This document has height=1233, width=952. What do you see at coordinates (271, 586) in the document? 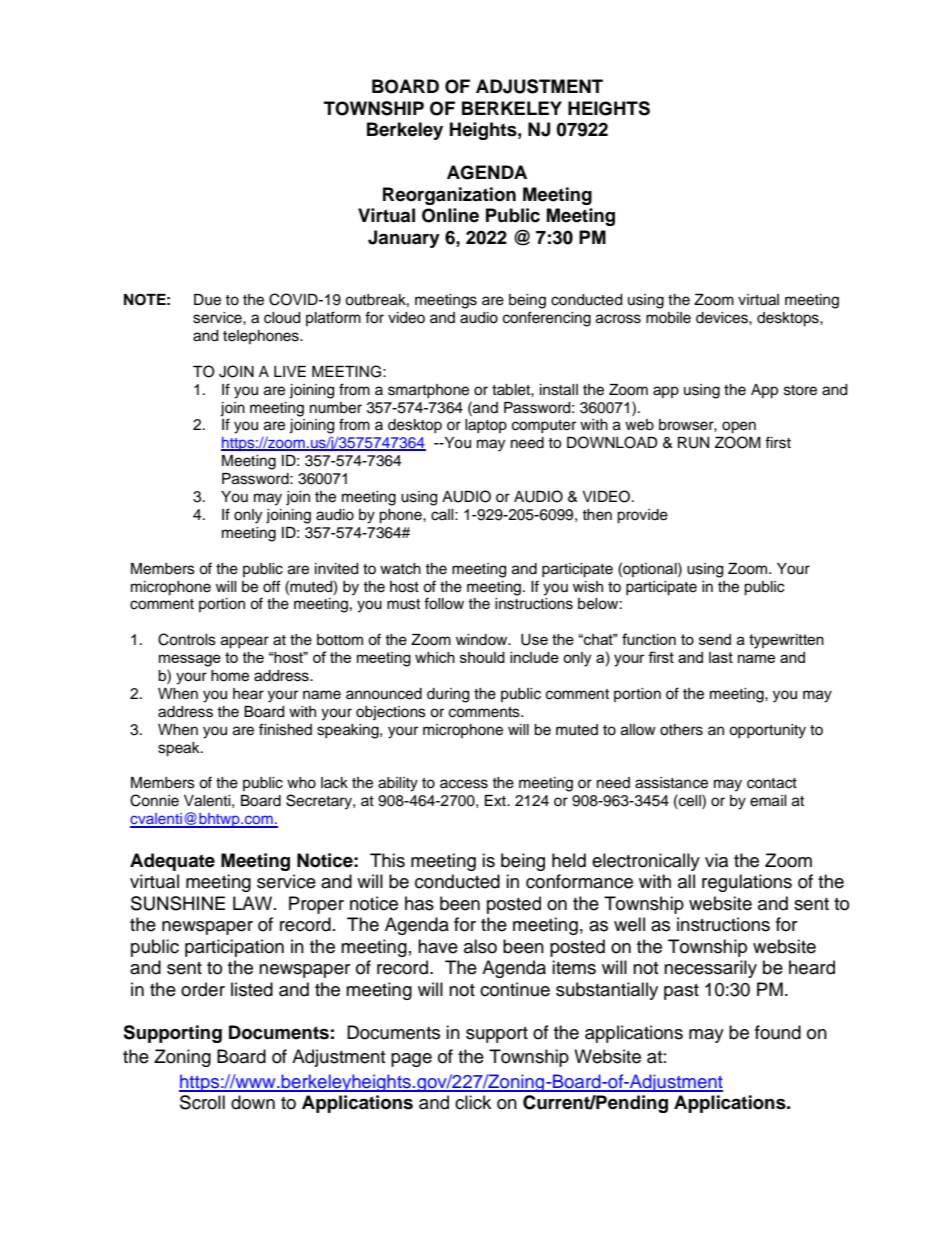
I see `off` at bounding box center [271, 586].
